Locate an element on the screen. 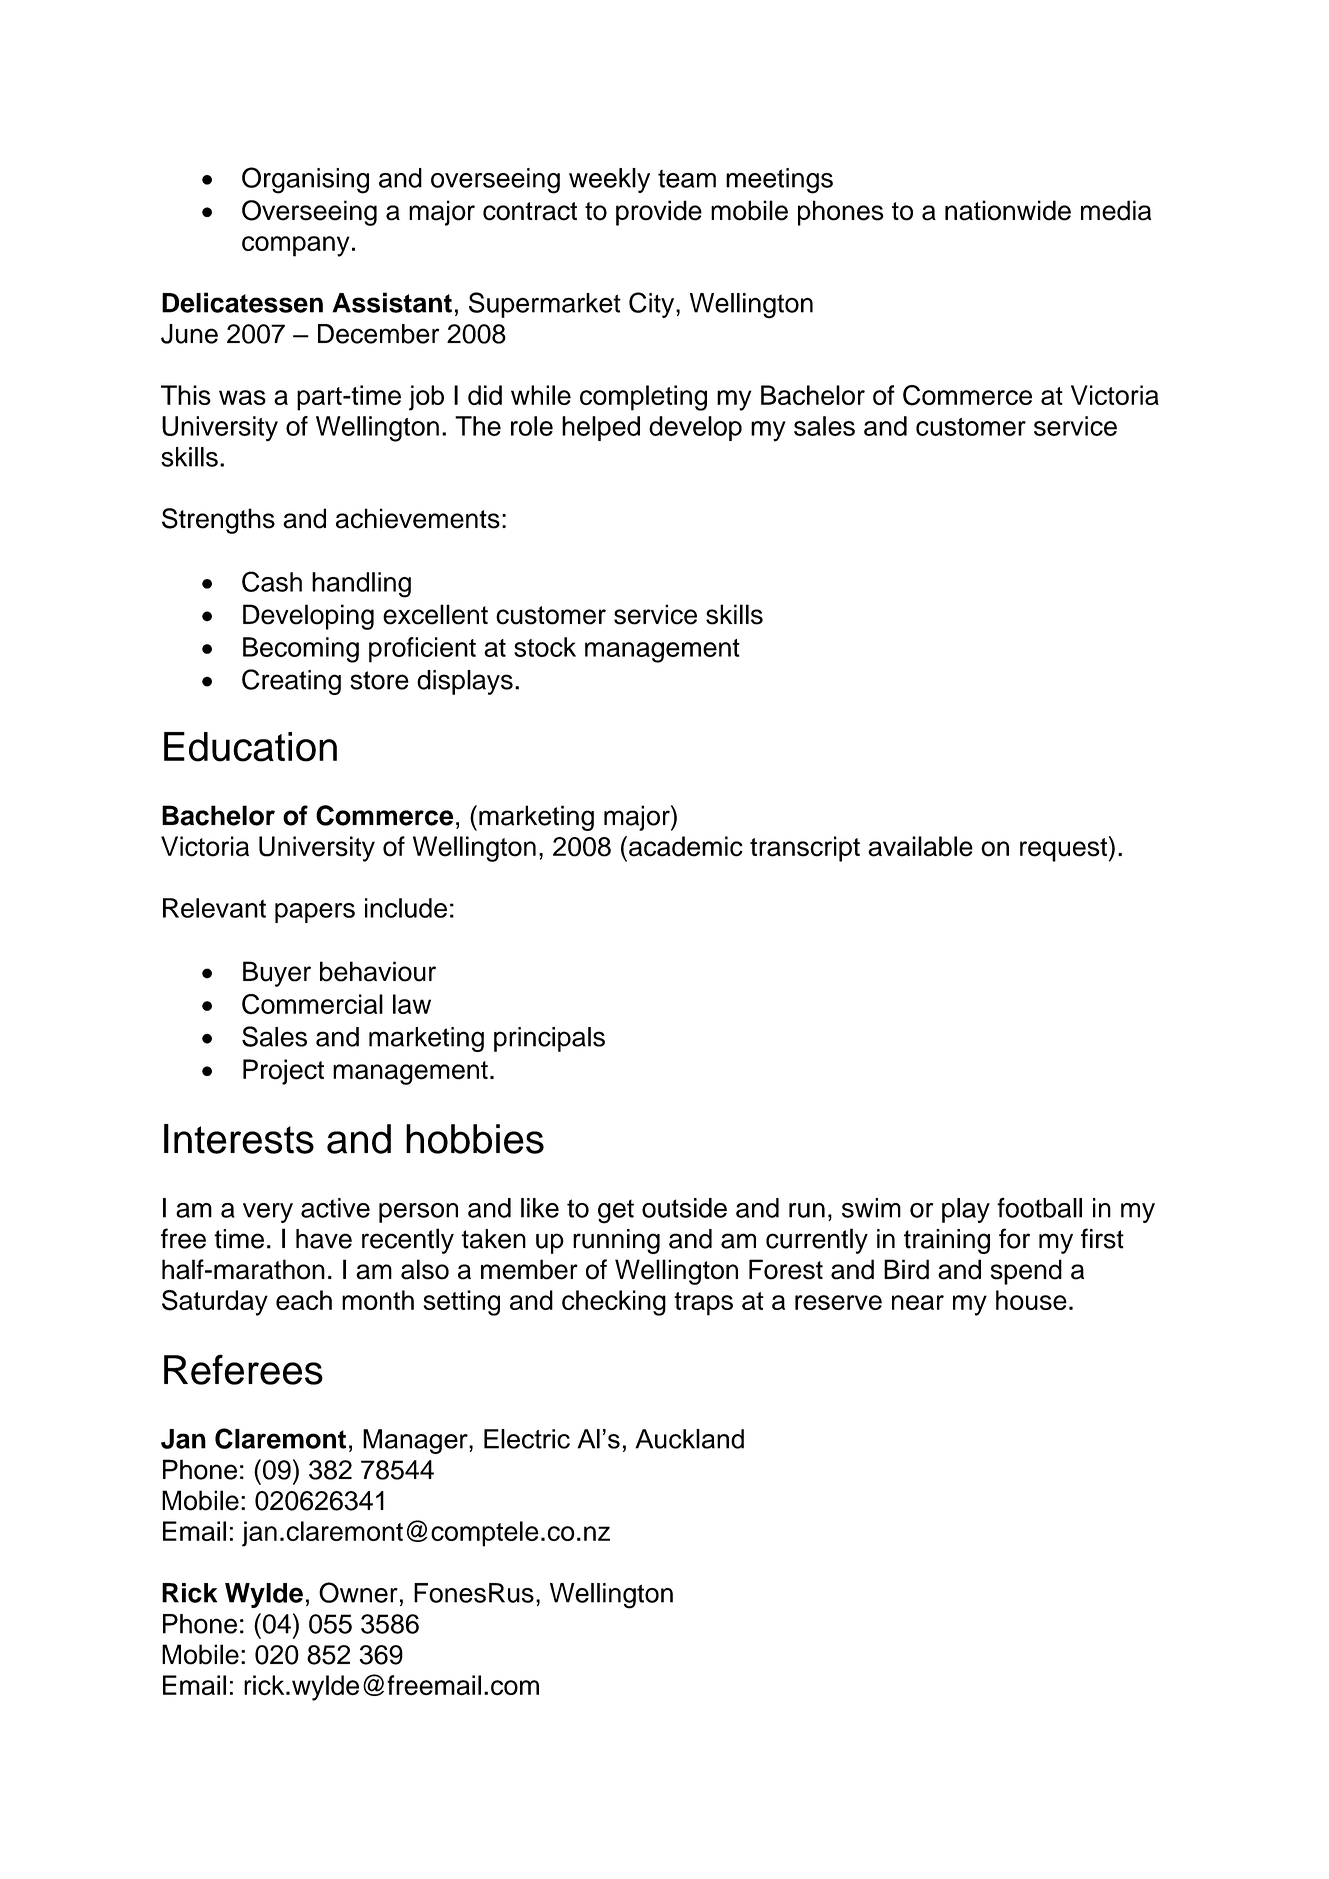 The height and width of the screenshot is (1879, 1329). principals is located at coordinates (549, 1039).
